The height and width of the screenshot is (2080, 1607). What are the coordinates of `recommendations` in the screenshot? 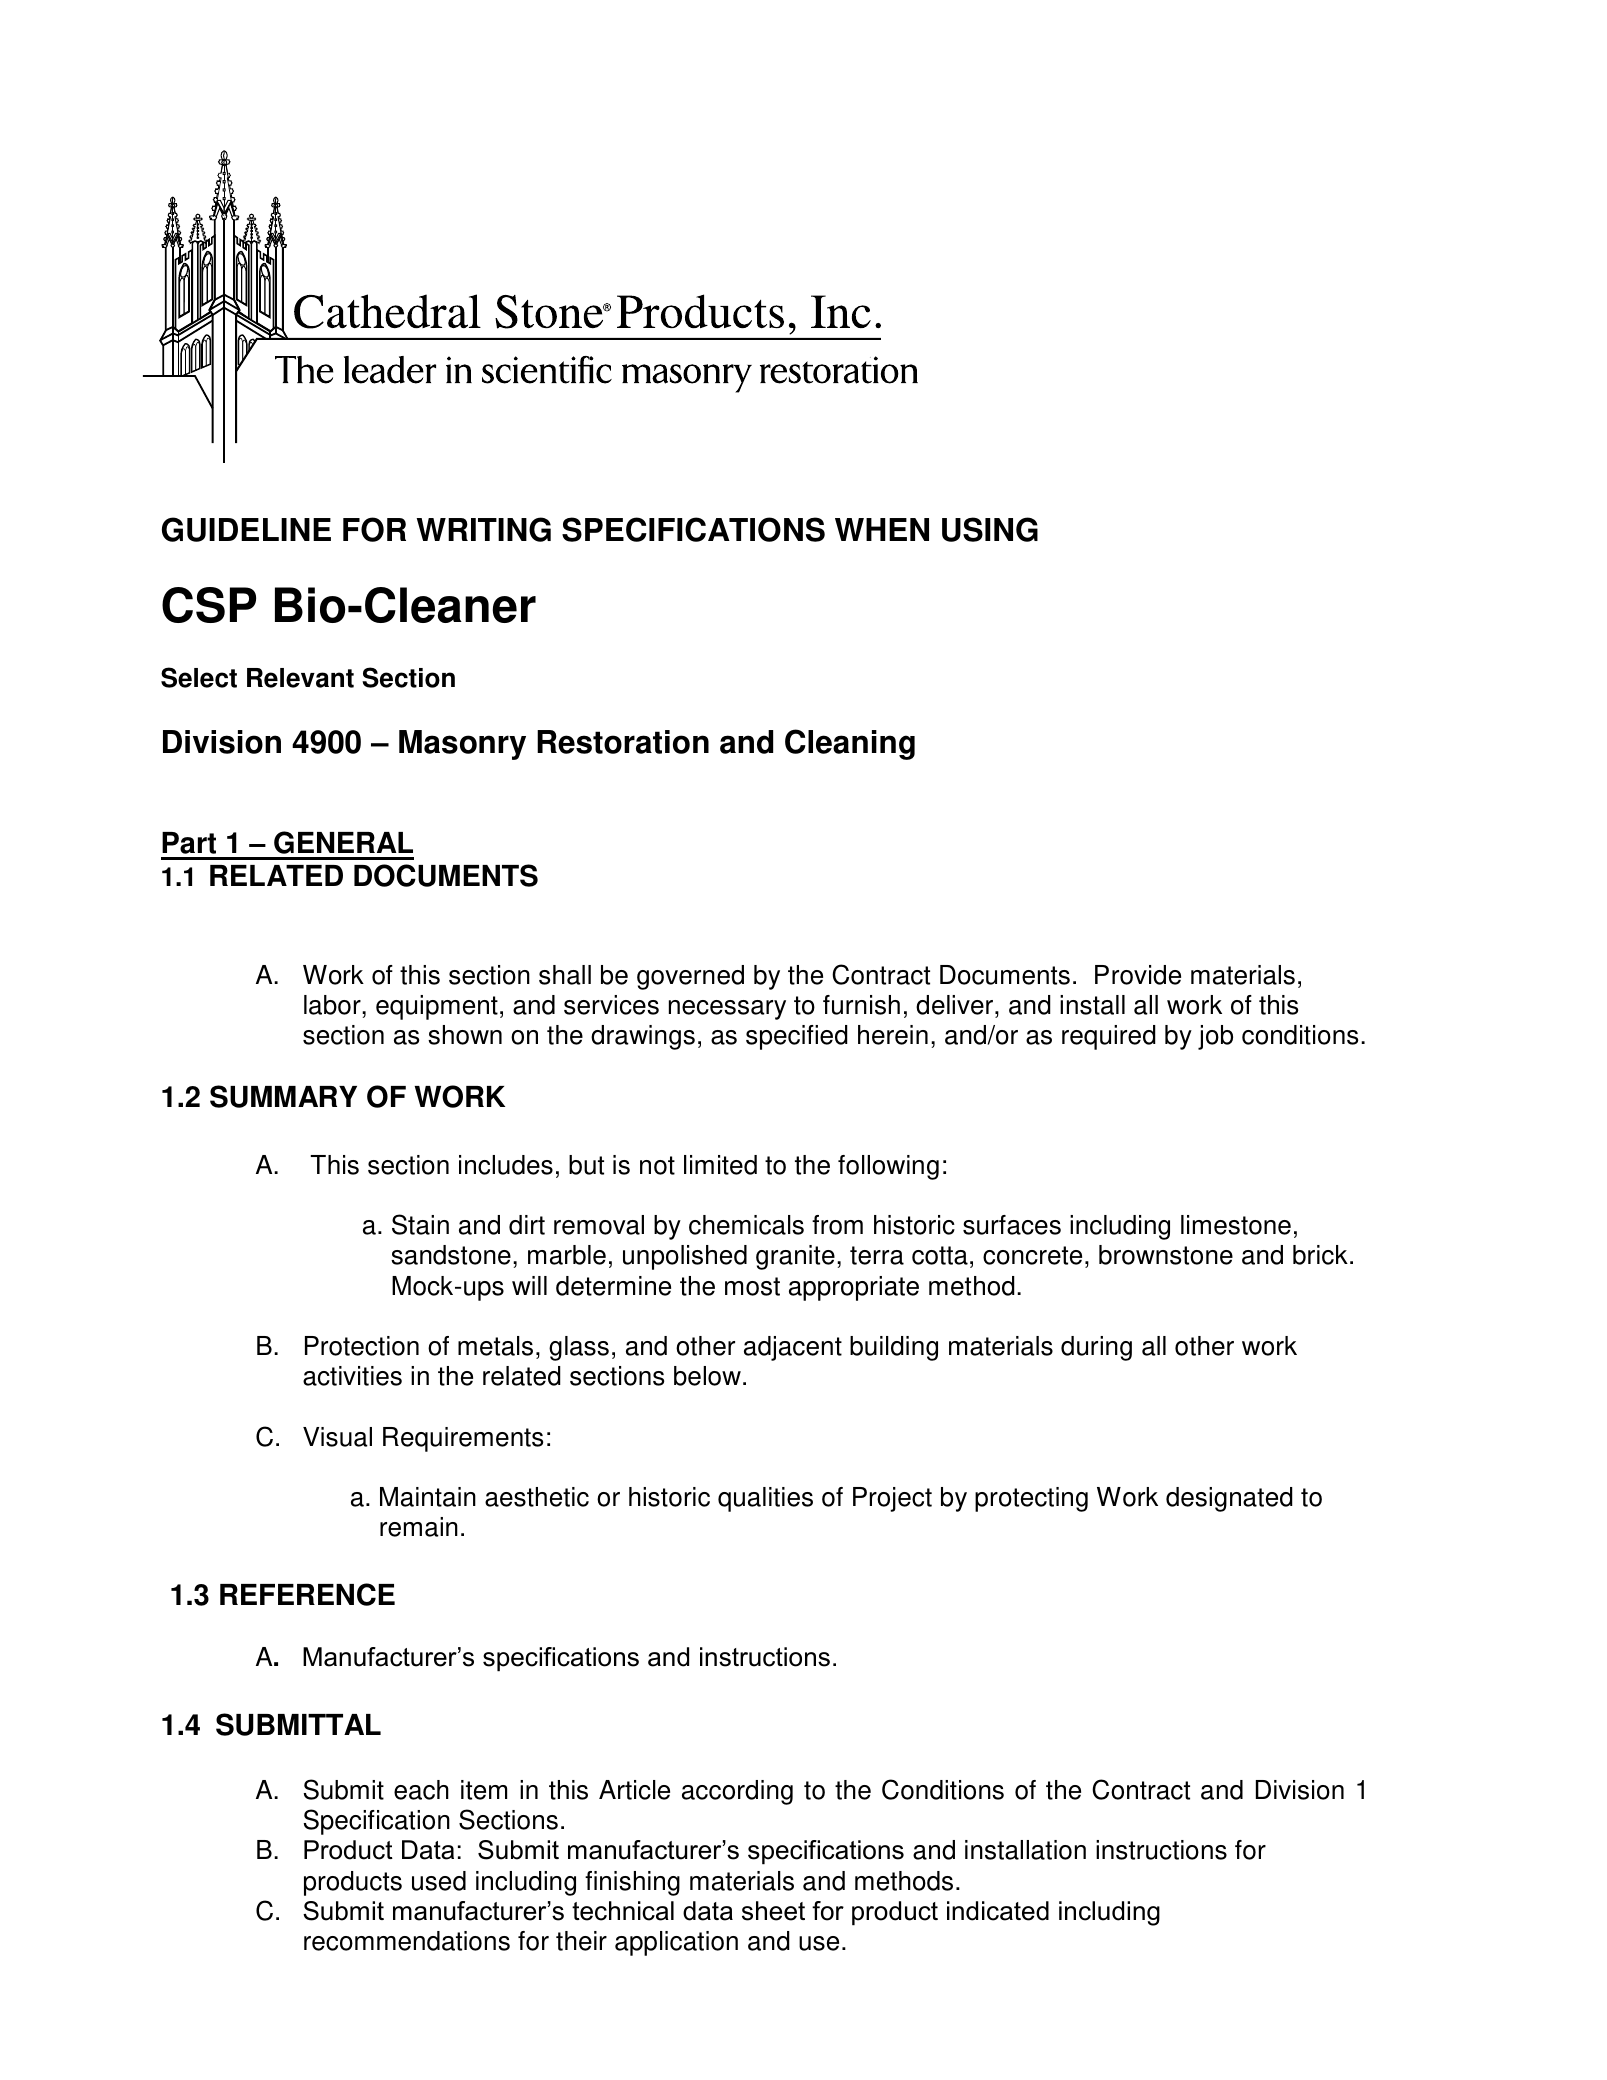 It's located at (407, 1941).
